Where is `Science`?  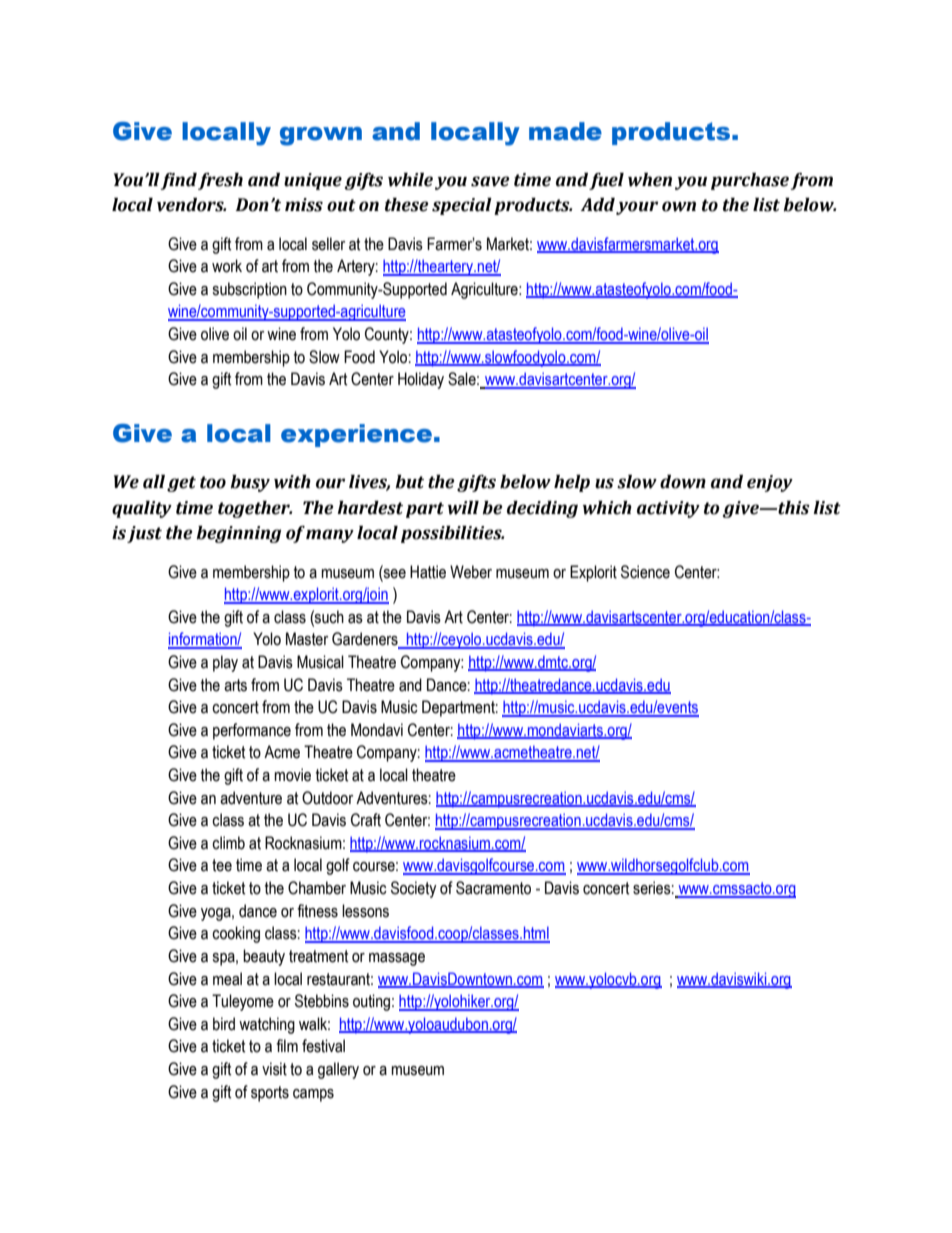 Science is located at coordinates (645, 572).
